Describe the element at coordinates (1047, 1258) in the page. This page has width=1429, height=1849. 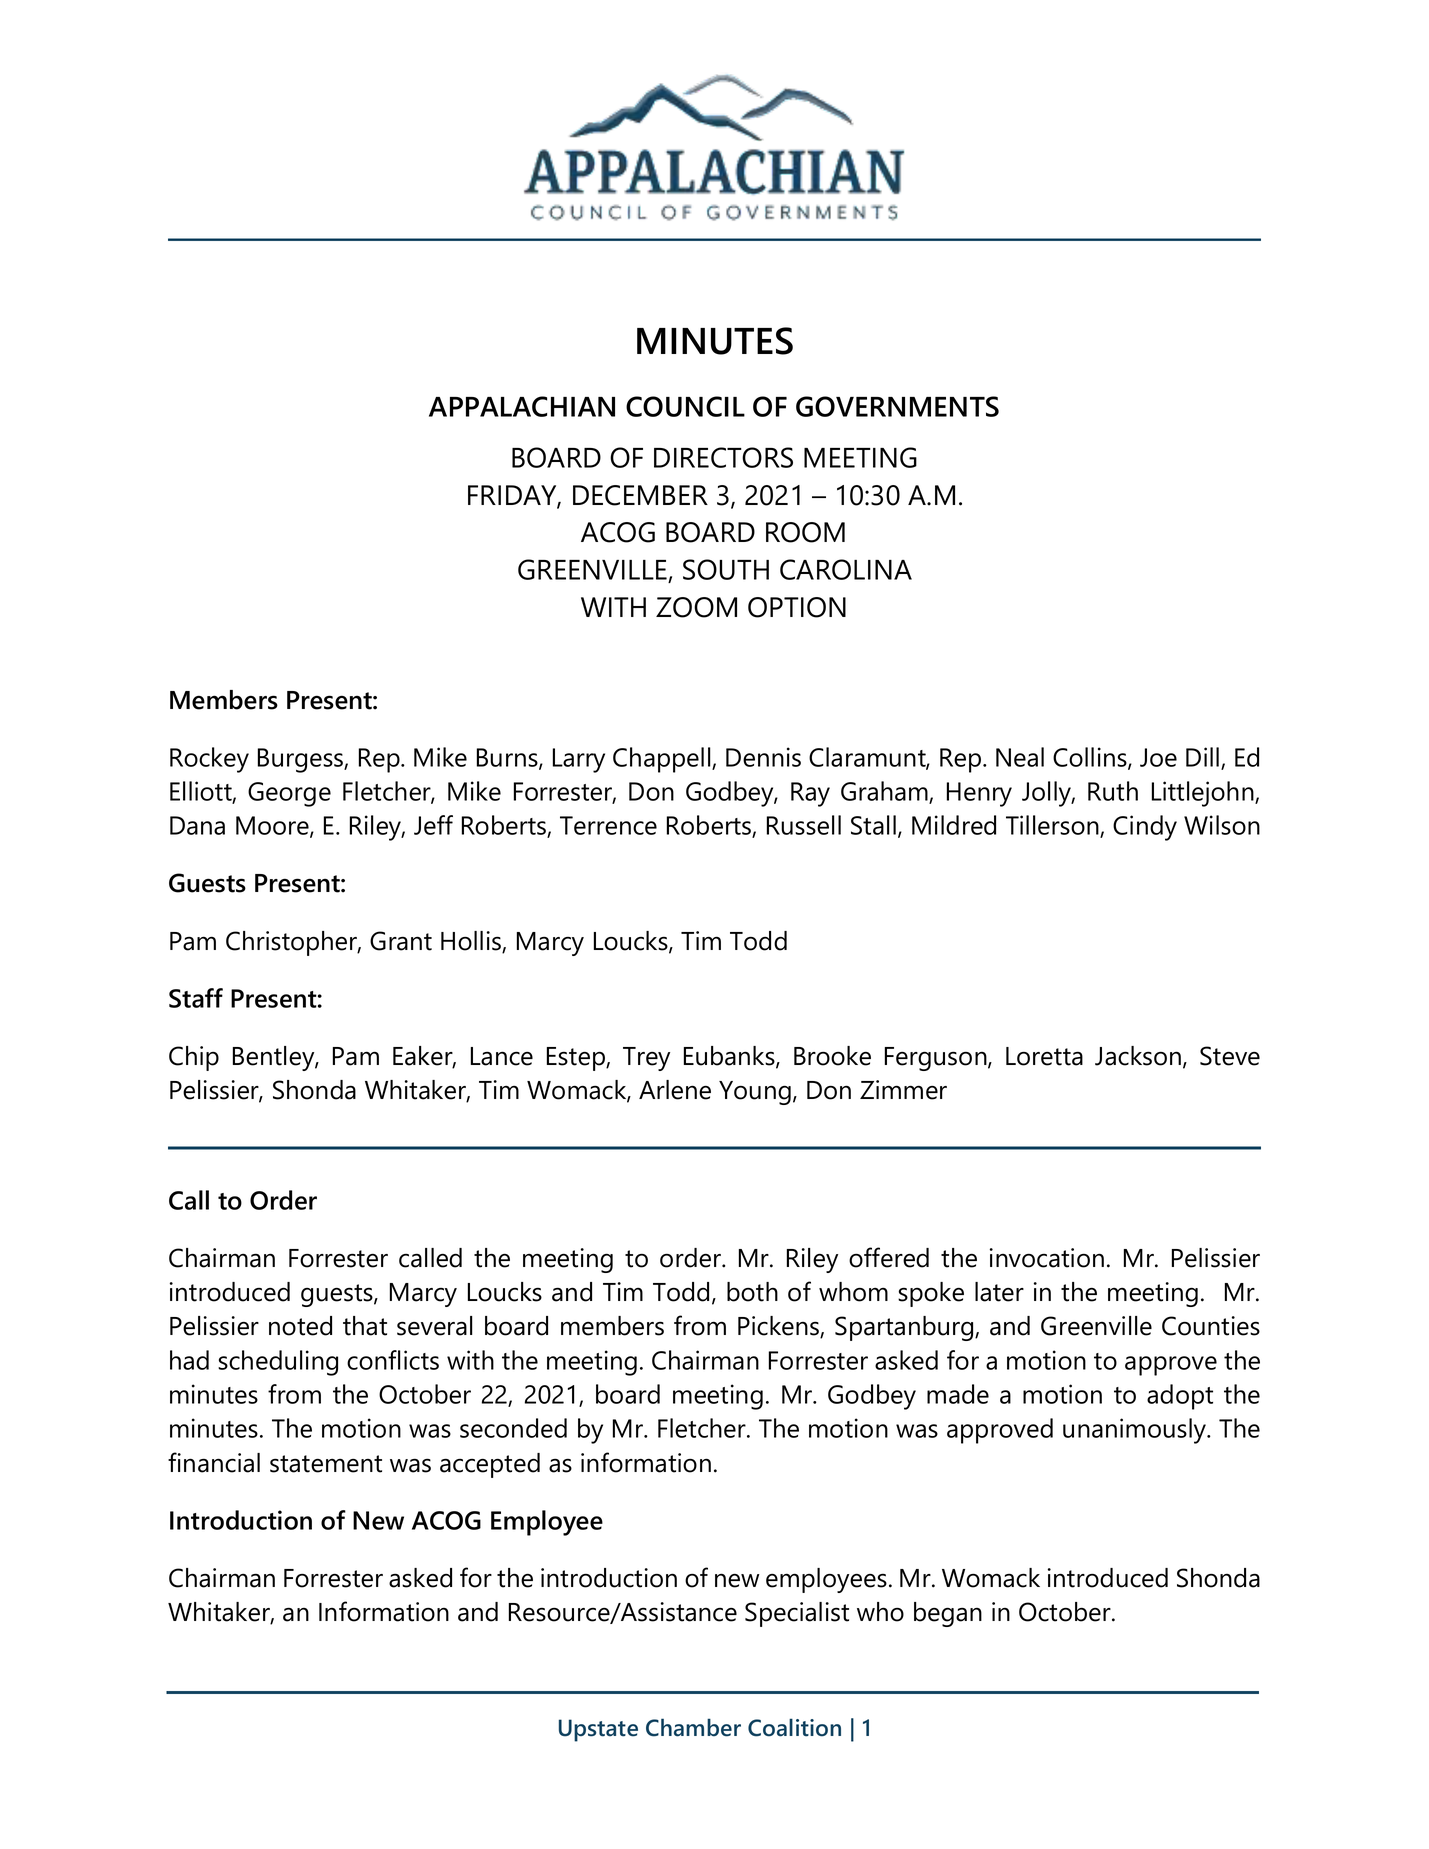
I see `invocation` at that location.
